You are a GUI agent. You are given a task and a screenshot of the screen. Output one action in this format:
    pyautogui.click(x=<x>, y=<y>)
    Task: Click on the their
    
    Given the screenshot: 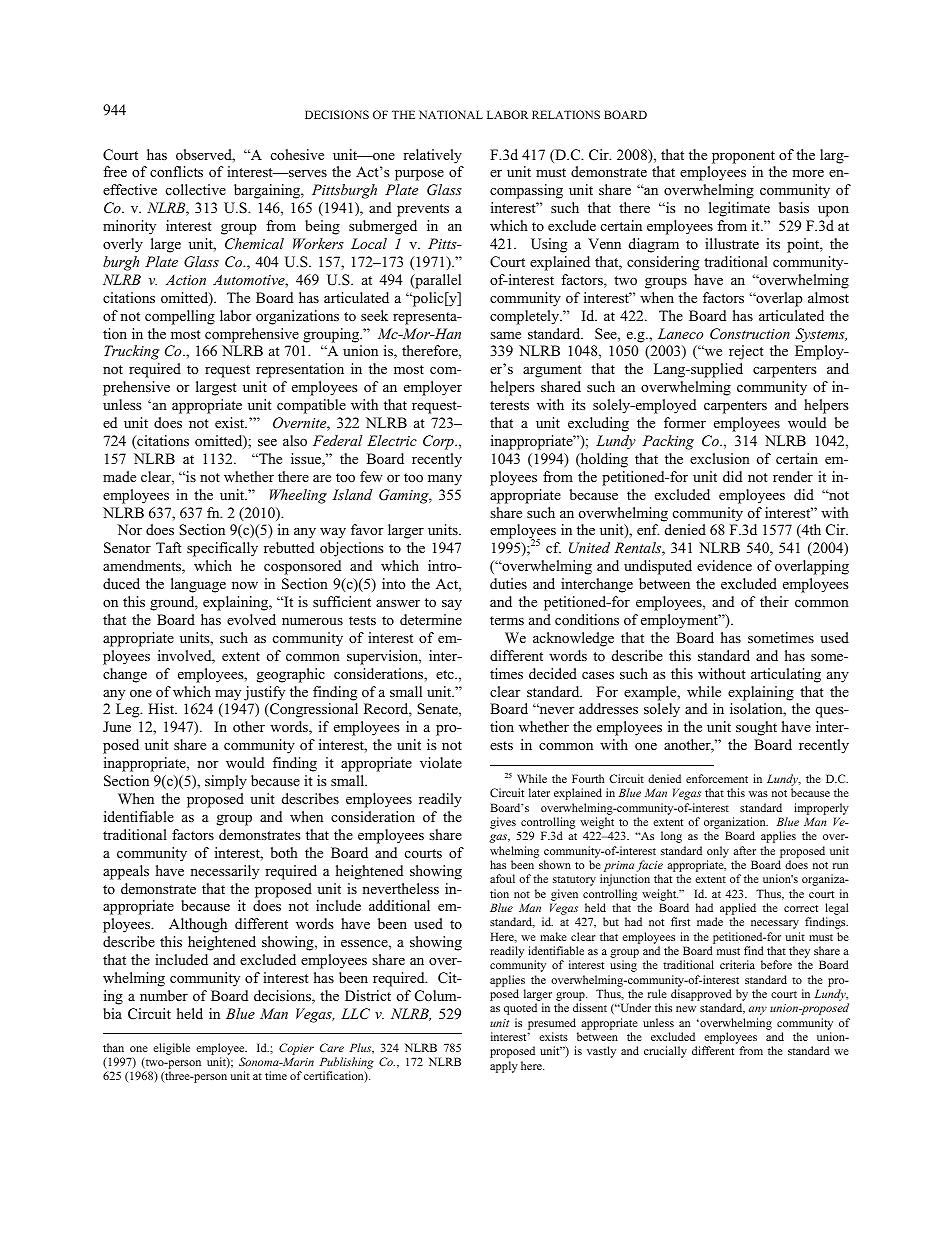 What is the action you would take?
    pyautogui.click(x=774, y=601)
